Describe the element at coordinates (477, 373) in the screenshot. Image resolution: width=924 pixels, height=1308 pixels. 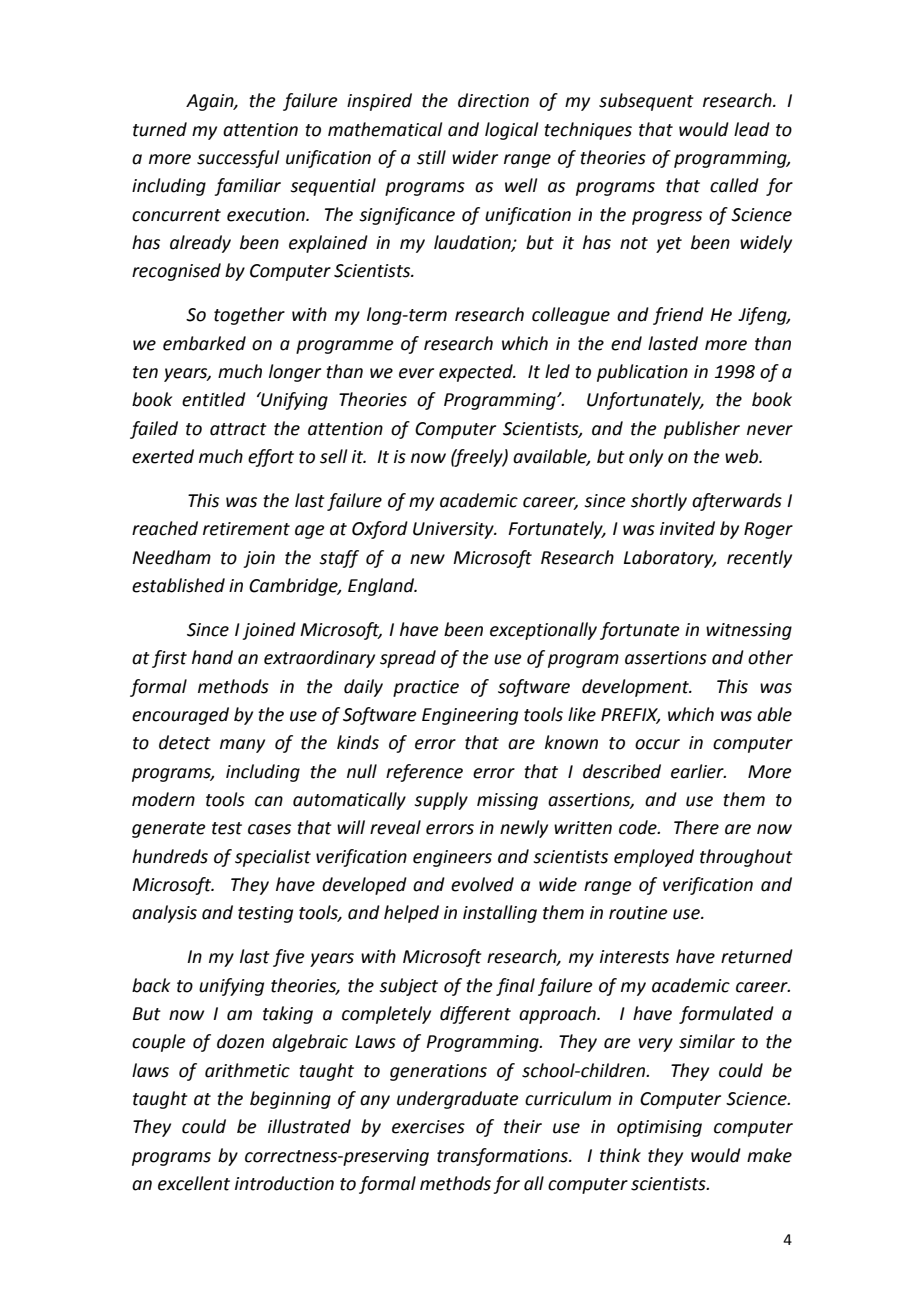
I see `expected` at that location.
